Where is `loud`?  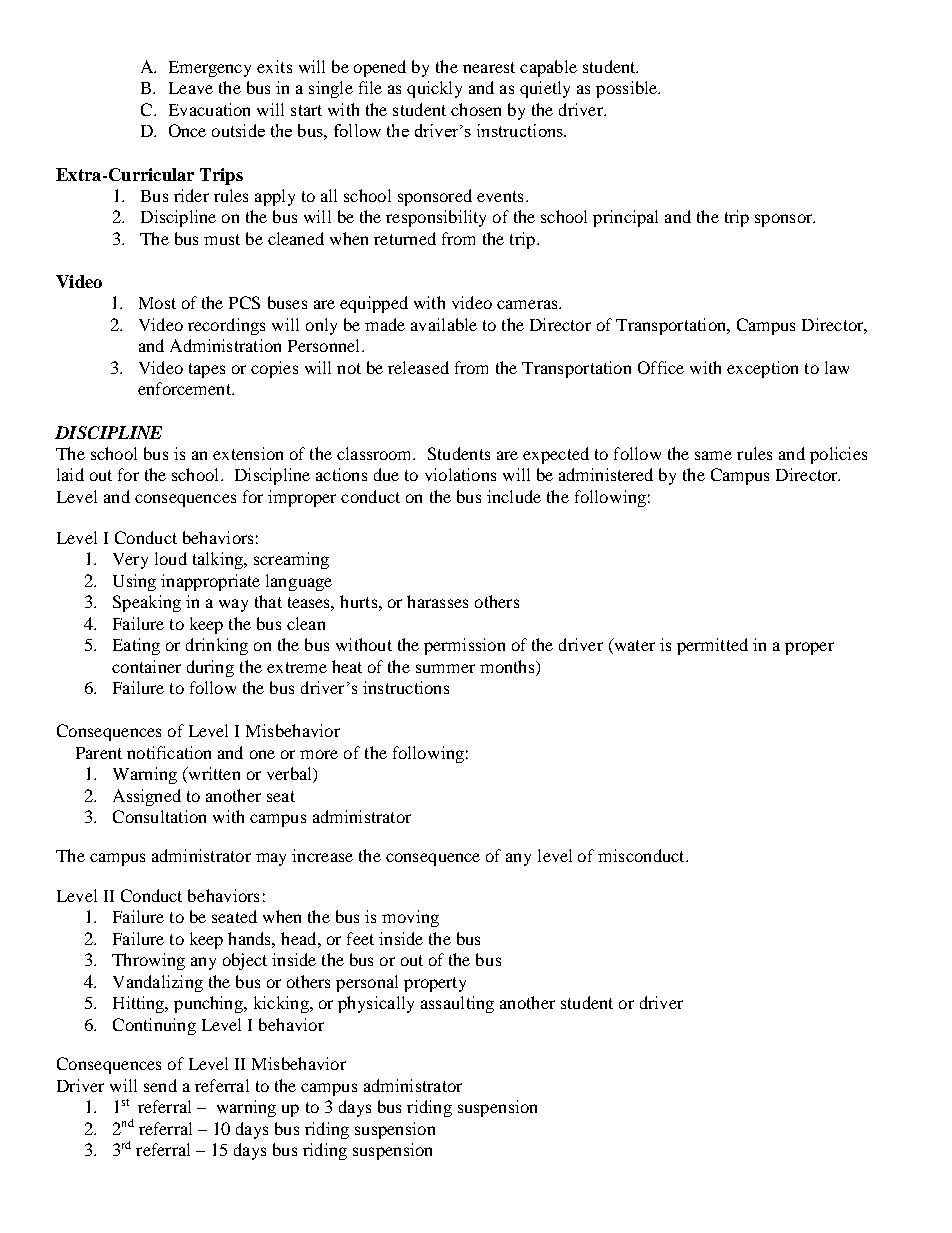
loud is located at coordinates (171, 558).
